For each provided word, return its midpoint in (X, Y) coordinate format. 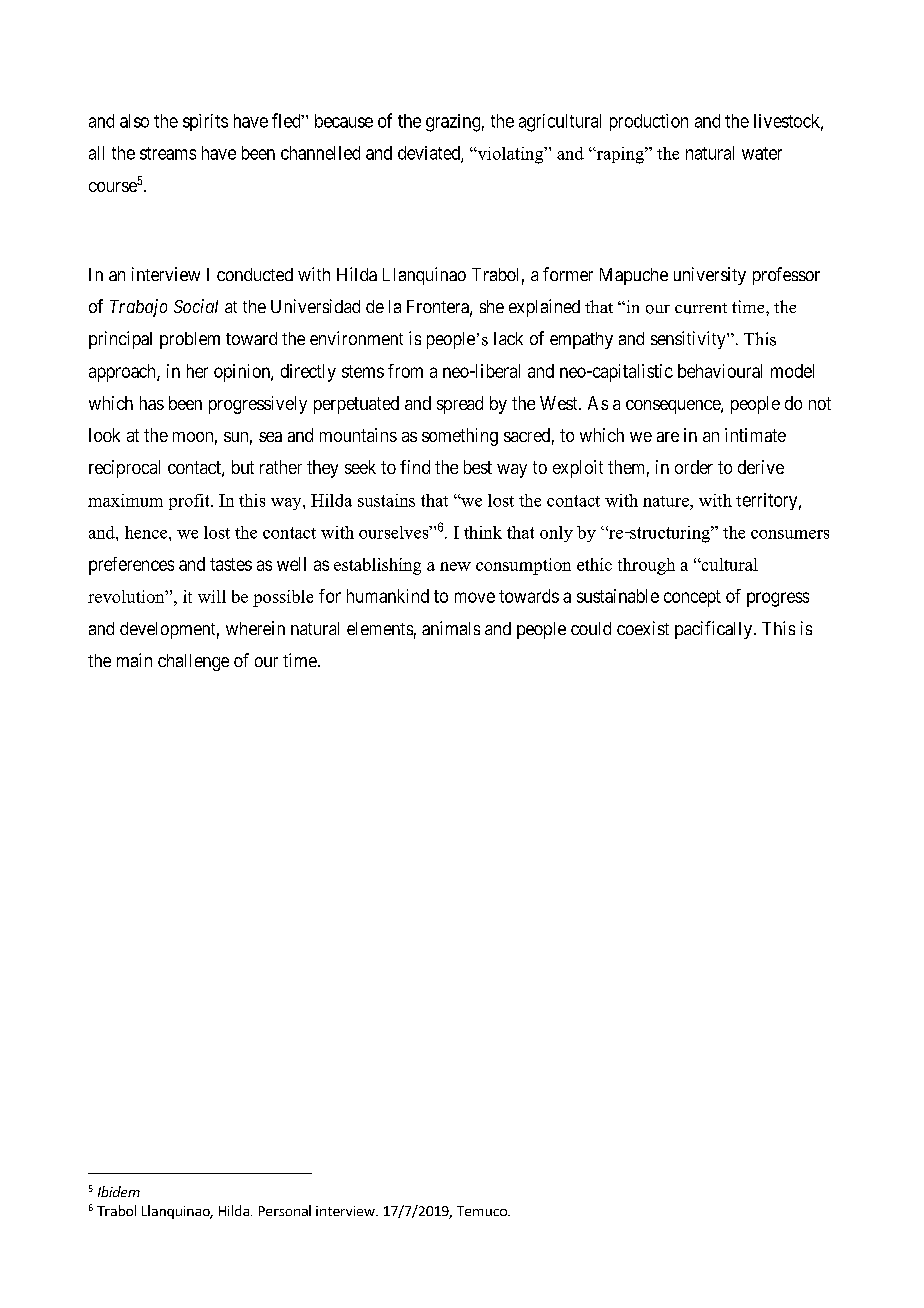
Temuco (483, 1211)
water (762, 153)
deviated (430, 154)
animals (451, 628)
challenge (193, 662)
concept (692, 598)
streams (168, 153)
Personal (285, 1210)
